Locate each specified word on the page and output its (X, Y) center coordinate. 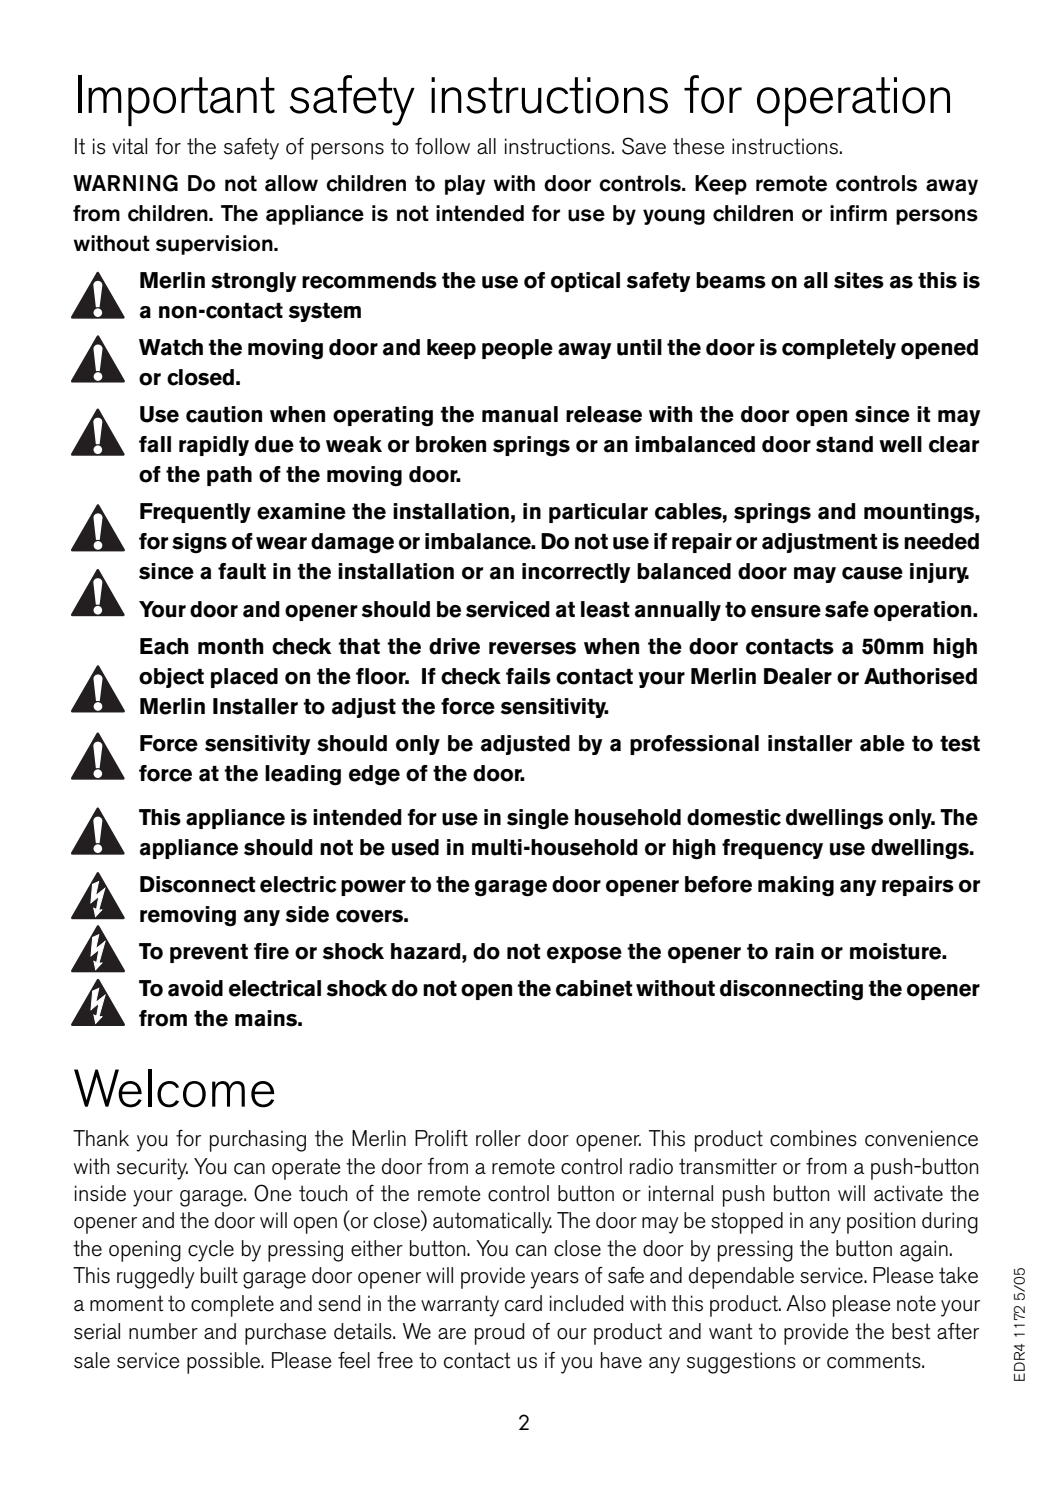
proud (499, 1334)
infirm (858, 213)
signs (199, 543)
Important (176, 100)
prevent (209, 953)
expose (584, 955)
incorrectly (576, 573)
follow (442, 146)
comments (875, 1360)
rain (794, 951)
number (163, 1331)
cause (872, 573)
